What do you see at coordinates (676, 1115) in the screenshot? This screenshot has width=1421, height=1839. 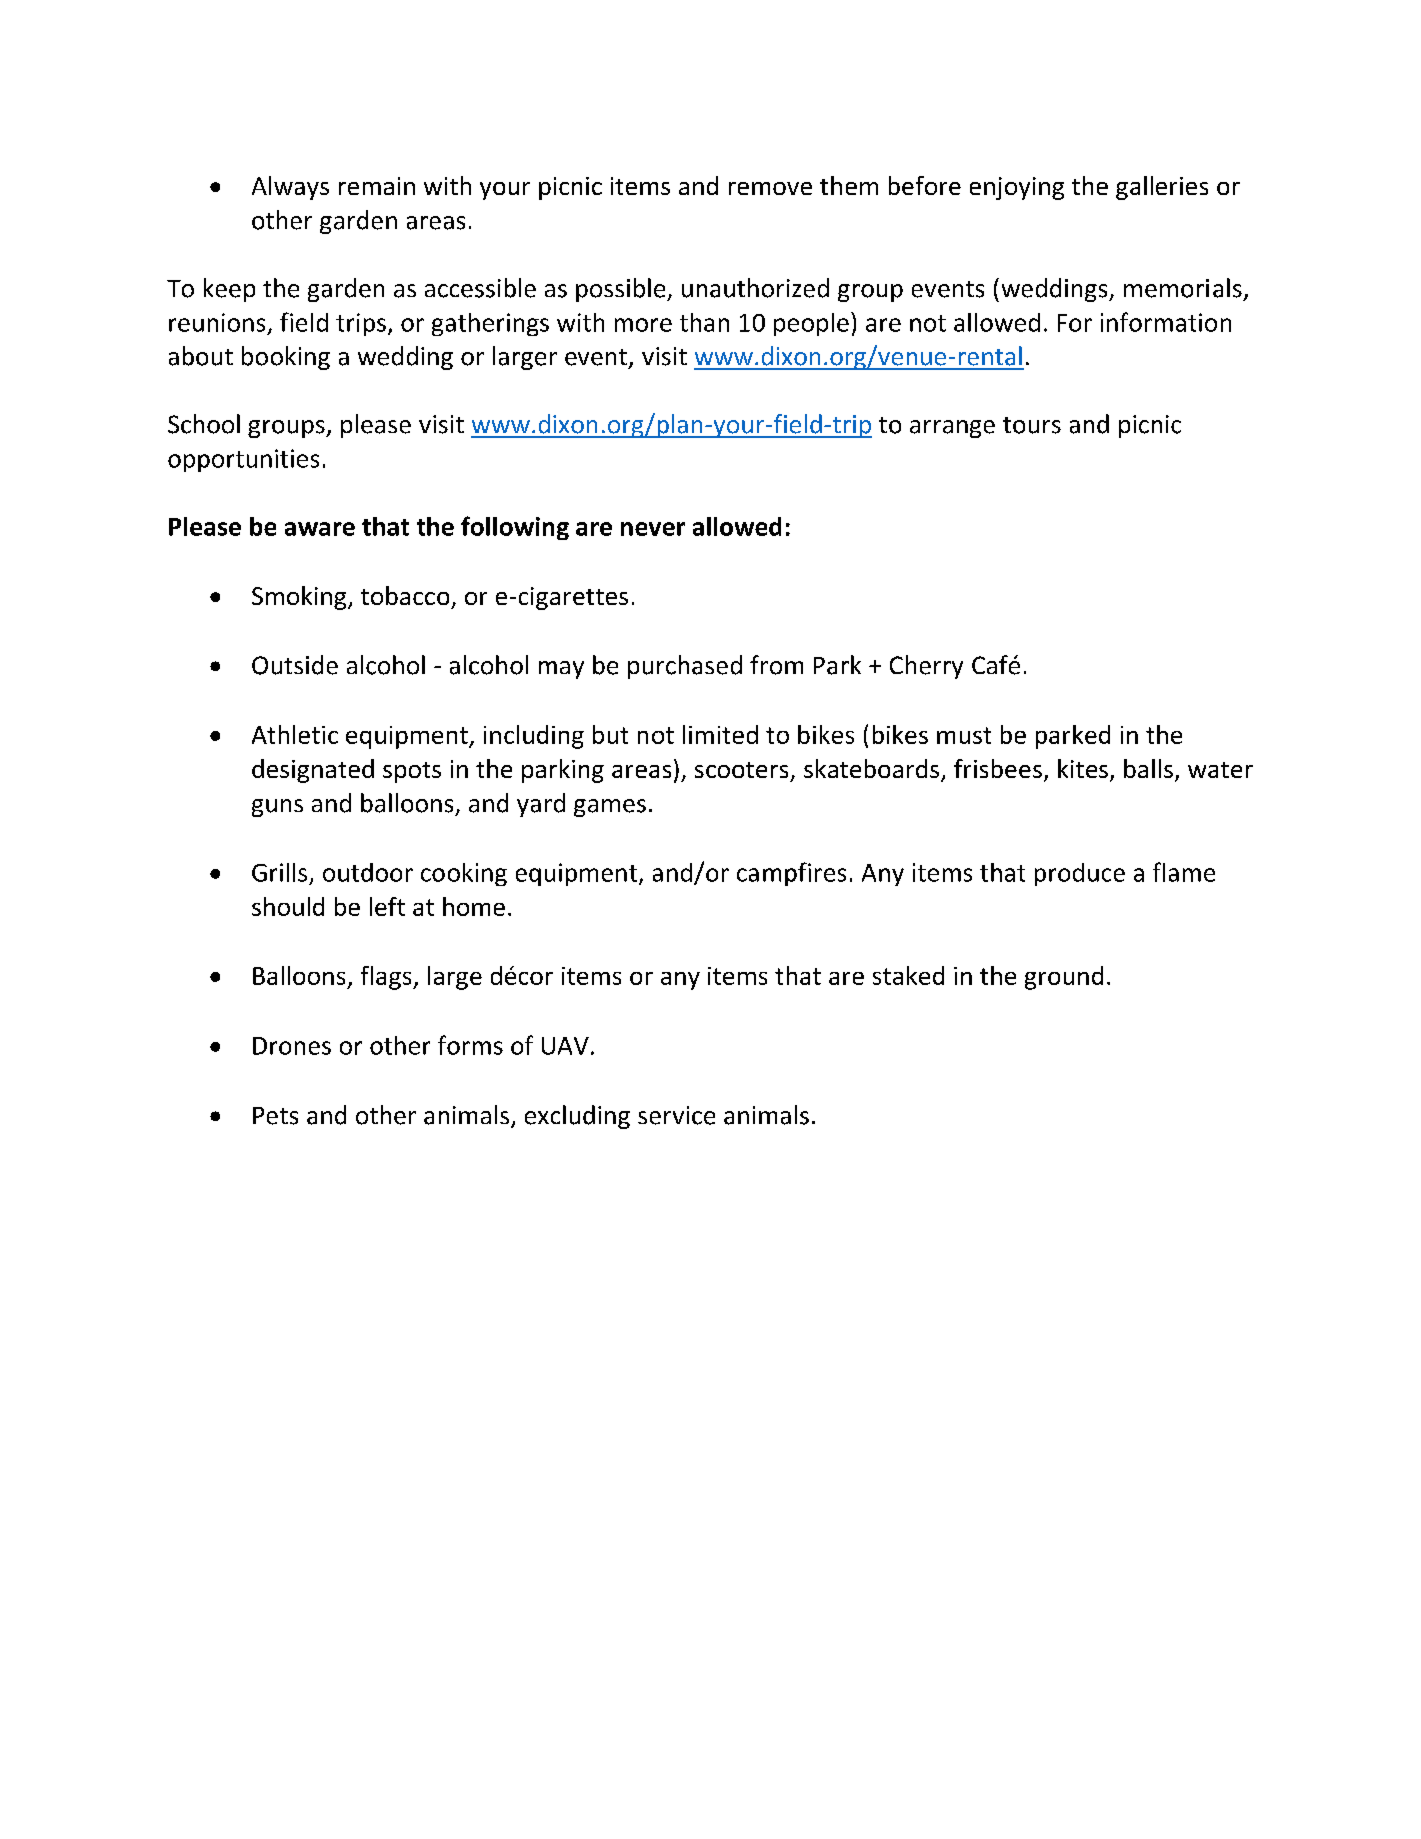 I see `service` at bounding box center [676, 1115].
